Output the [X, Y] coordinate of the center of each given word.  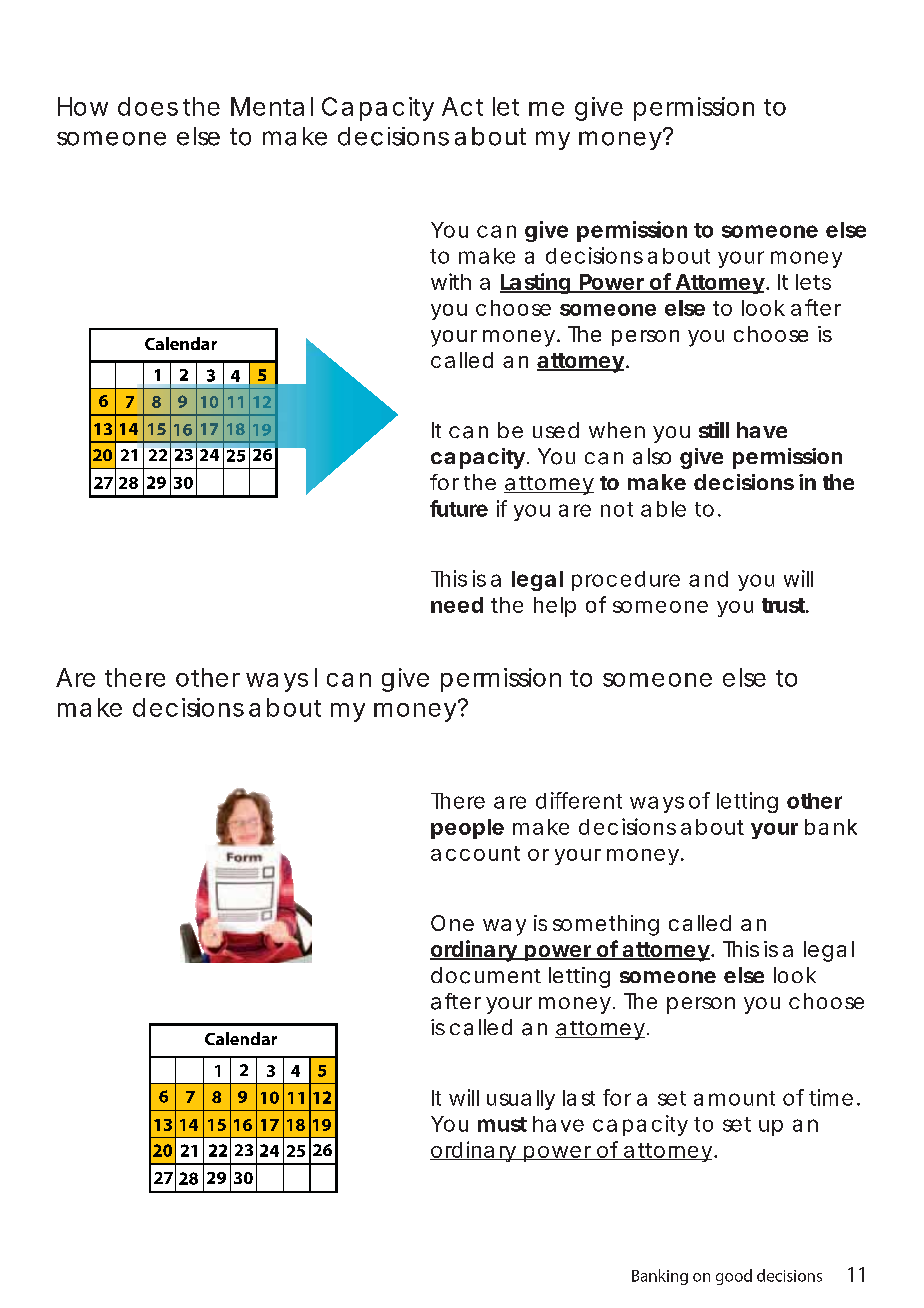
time [831, 1097]
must [502, 1124]
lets [813, 282]
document [486, 975]
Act [462, 106]
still [714, 430]
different [579, 800]
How [83, 106]
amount [734, 1098]
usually [521, 1100]
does [148, 106]
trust [784, 605]
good [734, 1277]
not [617, 509]
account [475, 853]
